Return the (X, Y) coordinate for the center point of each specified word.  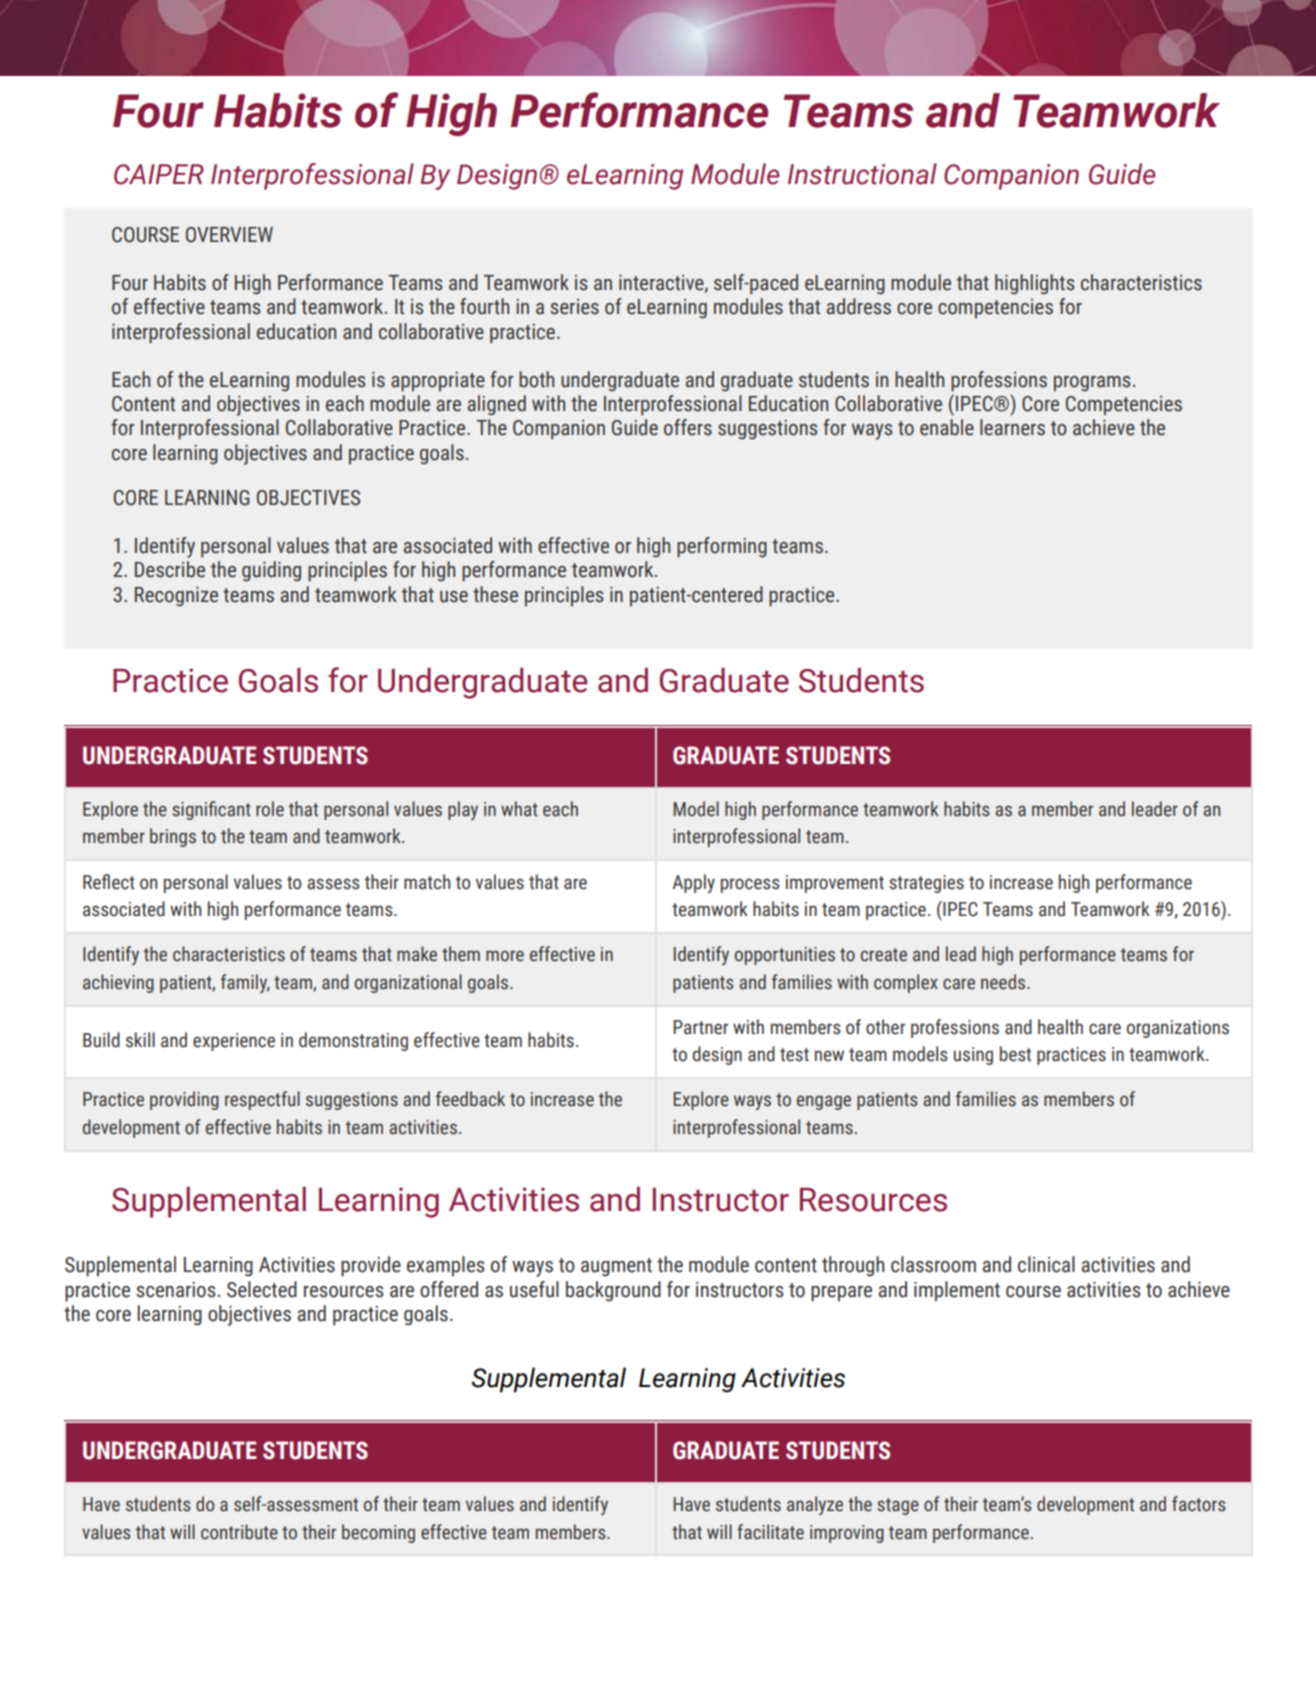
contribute (239, 1532)
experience (234, 1042)
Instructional (862, 174)
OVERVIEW (229, 235)
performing (722, 547)
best (1015, 1054)
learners (1012, 427)
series (574, 307)
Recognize (176, 597)
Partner (700, 1027)
